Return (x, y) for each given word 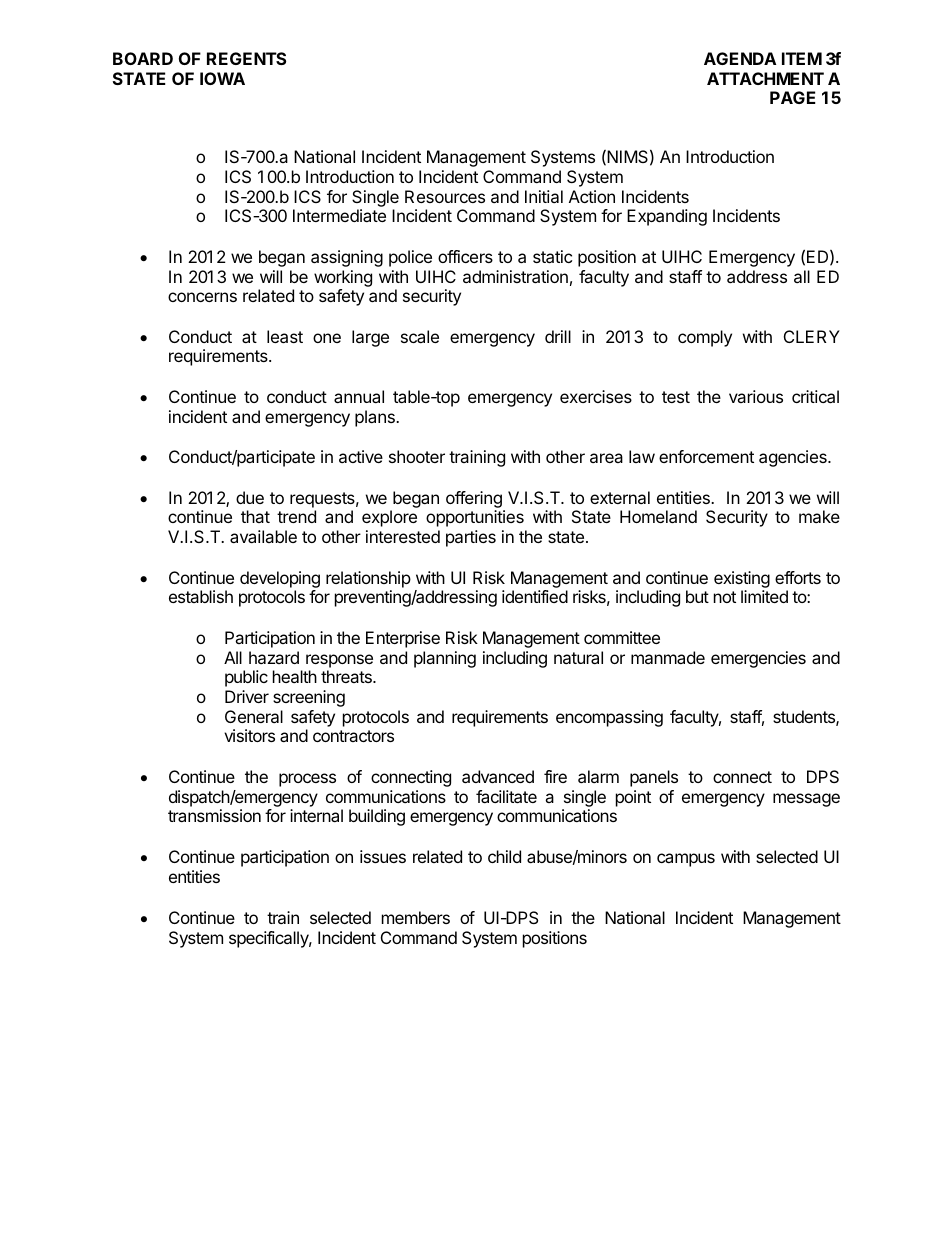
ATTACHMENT (765, 78)
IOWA (222, 78)
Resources (445, 196)
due (250, 497)
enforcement (706, 456)
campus (686, 860)
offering (475, 501)
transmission (214, 815)
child (504, 856)
